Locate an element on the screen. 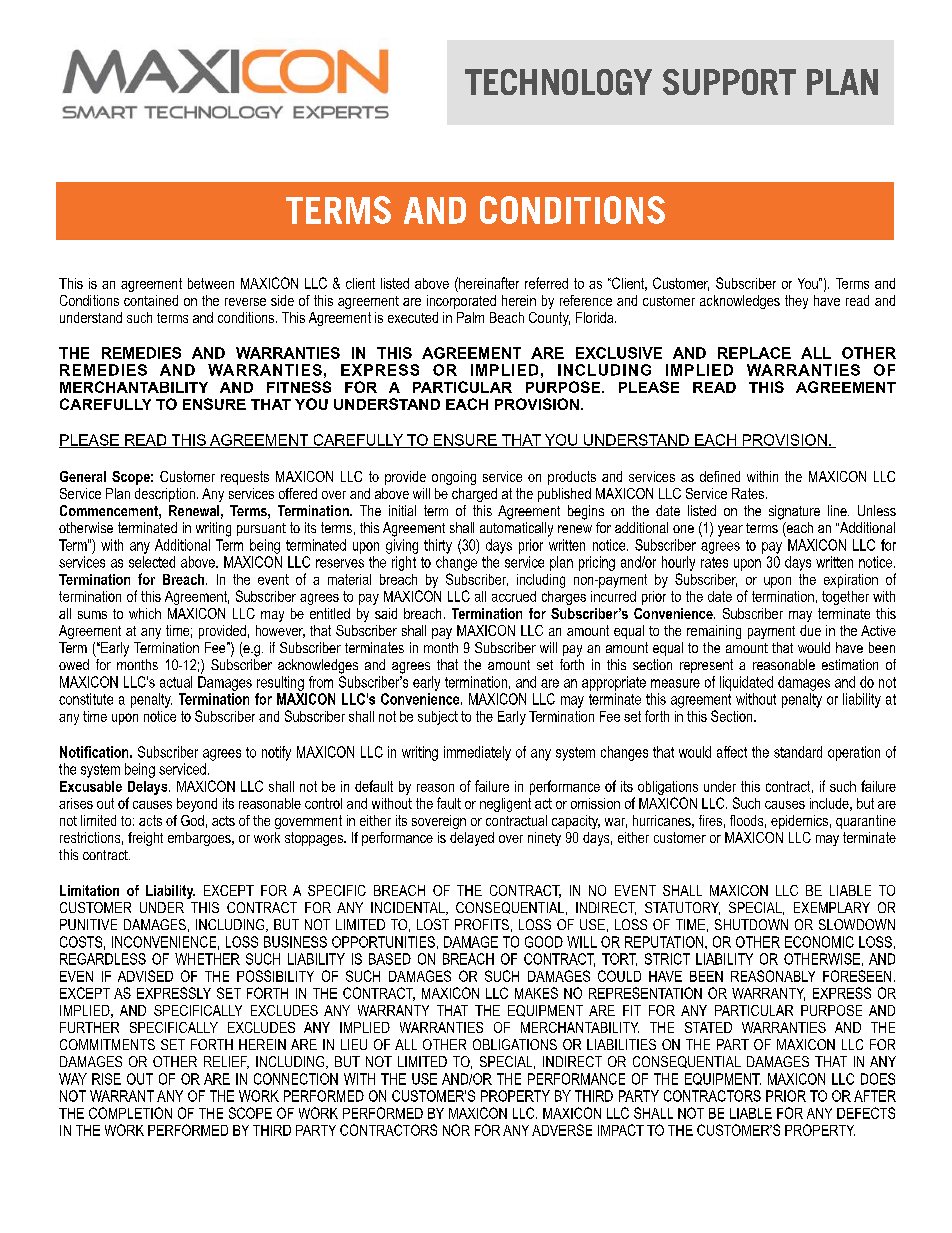  due is located at coordinates (810, 630).
